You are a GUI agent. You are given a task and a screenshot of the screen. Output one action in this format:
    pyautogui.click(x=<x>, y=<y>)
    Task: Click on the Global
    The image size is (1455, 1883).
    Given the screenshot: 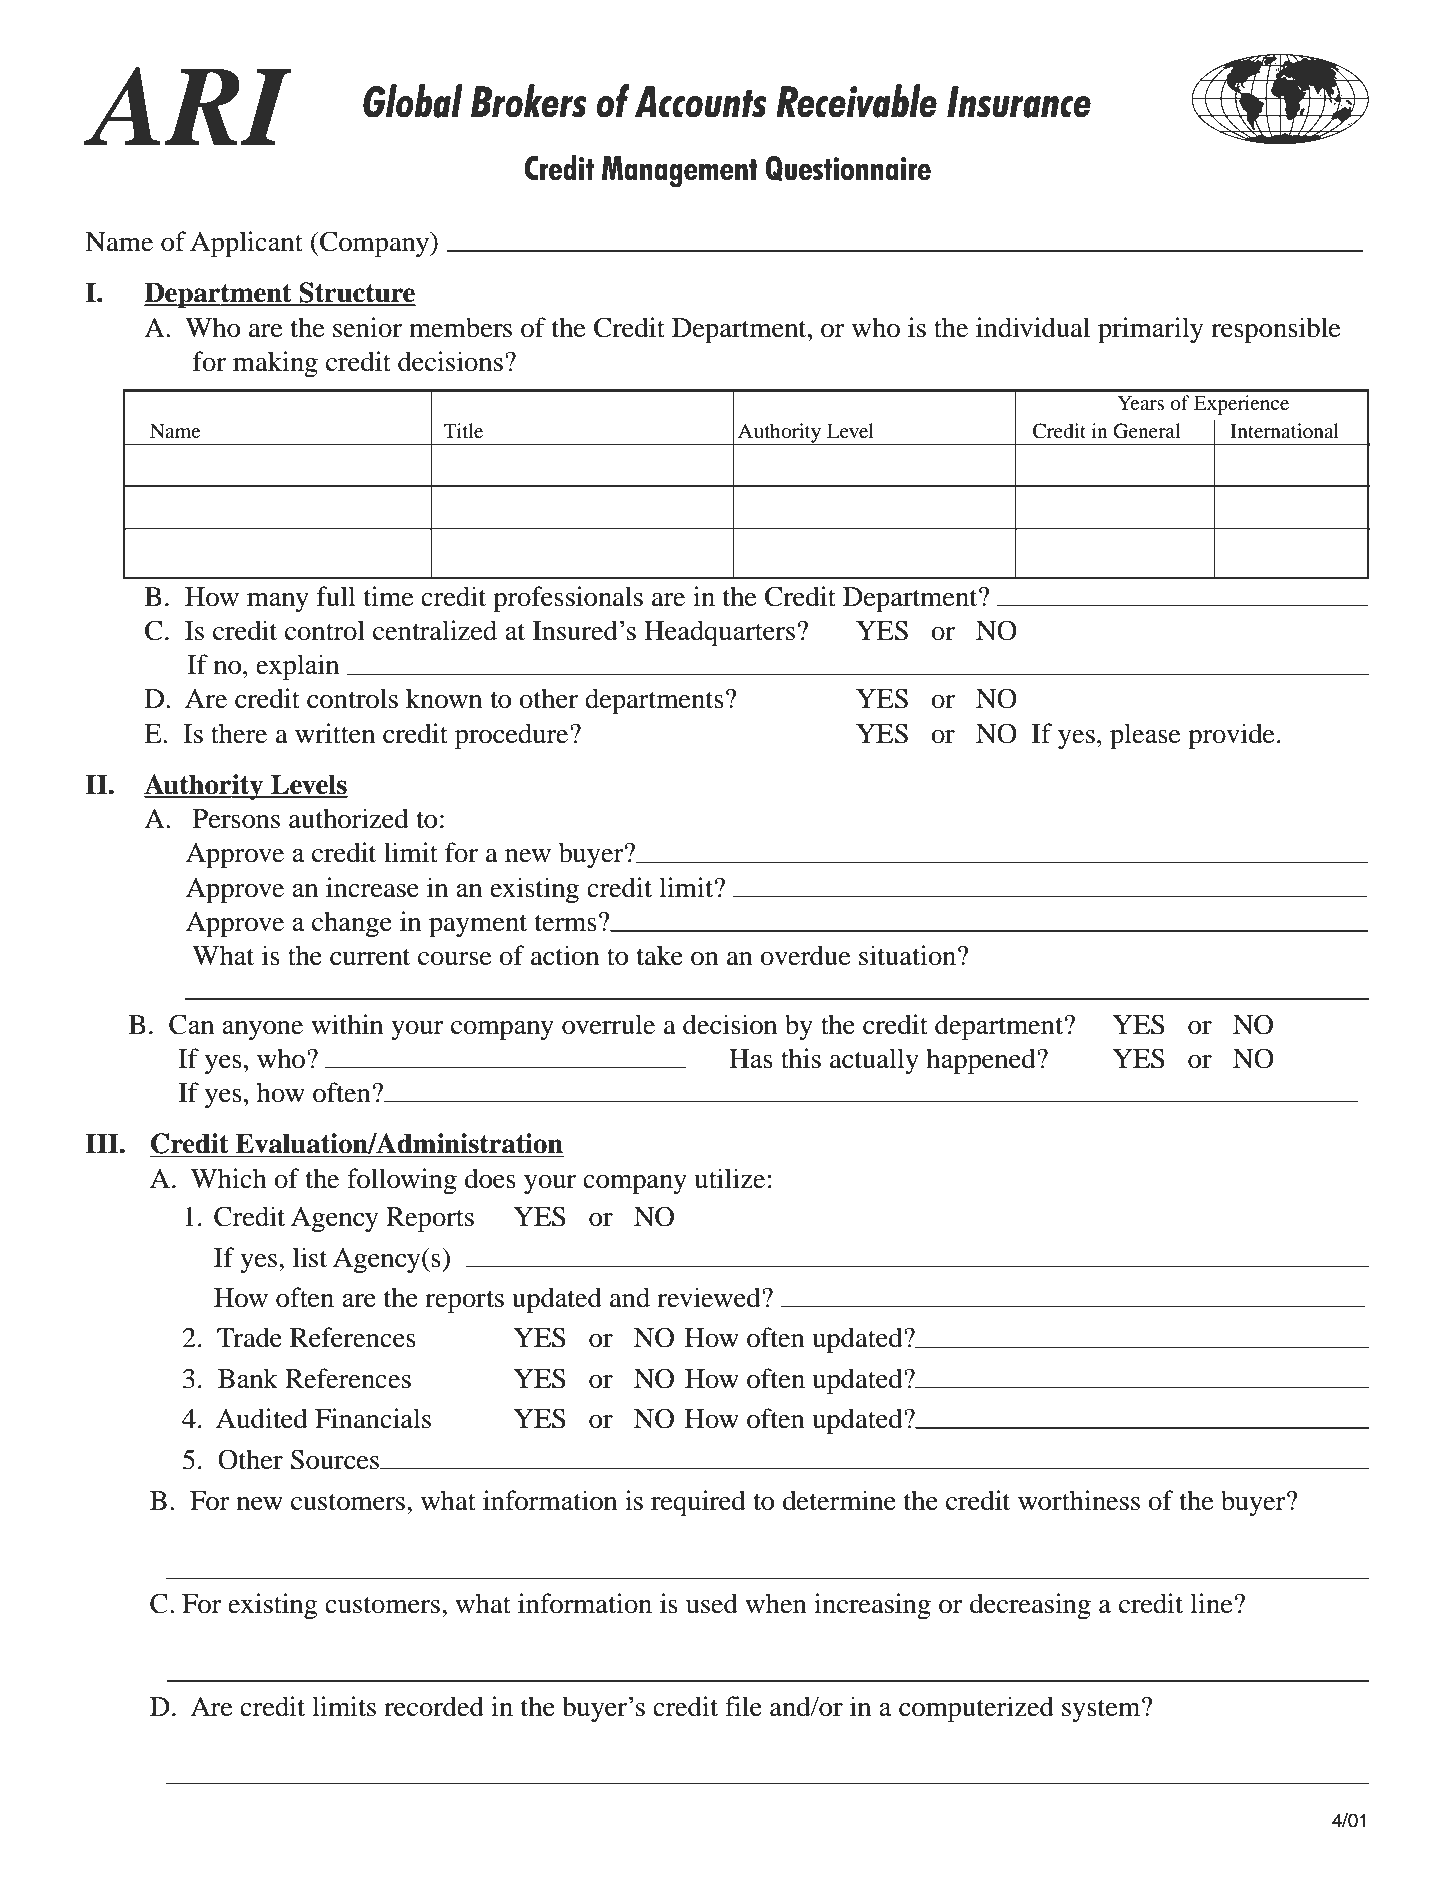 What is the action you would take?
    pyautogui.click(x=413, y=101)
